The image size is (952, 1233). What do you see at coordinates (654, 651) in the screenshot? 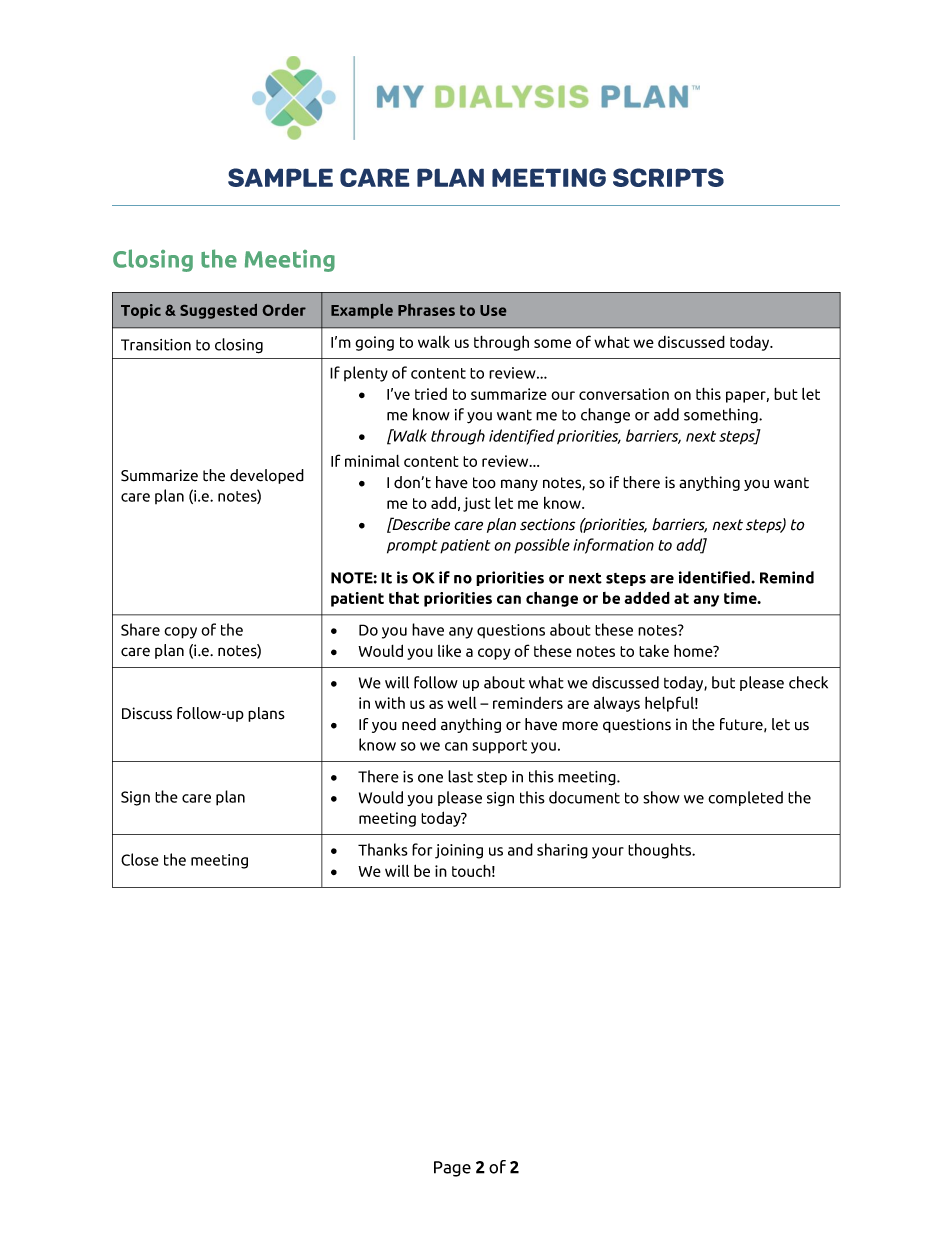
I see `take` at bounding box center [654, 651].
